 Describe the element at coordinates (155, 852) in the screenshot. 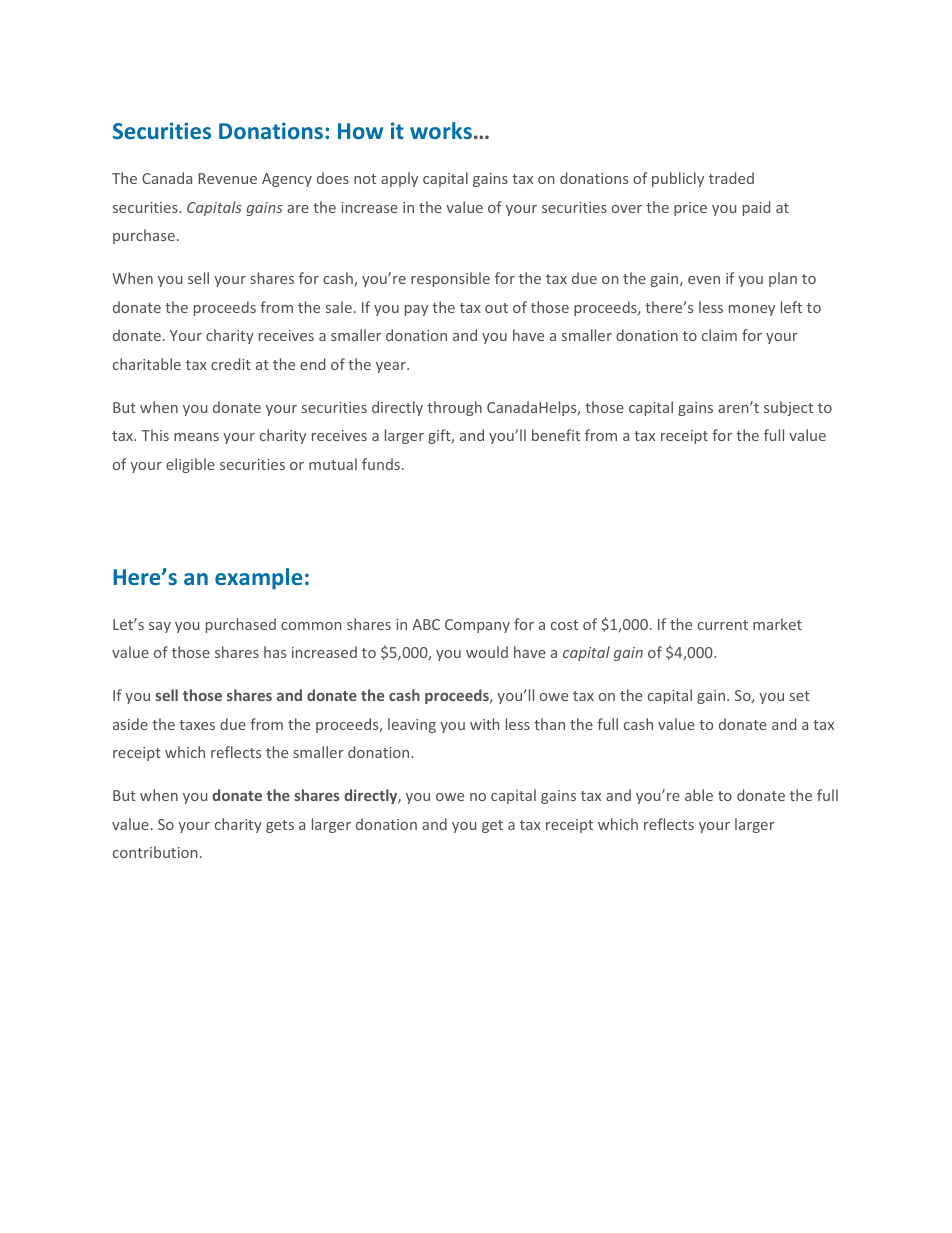

I see `contribution` at that location.
